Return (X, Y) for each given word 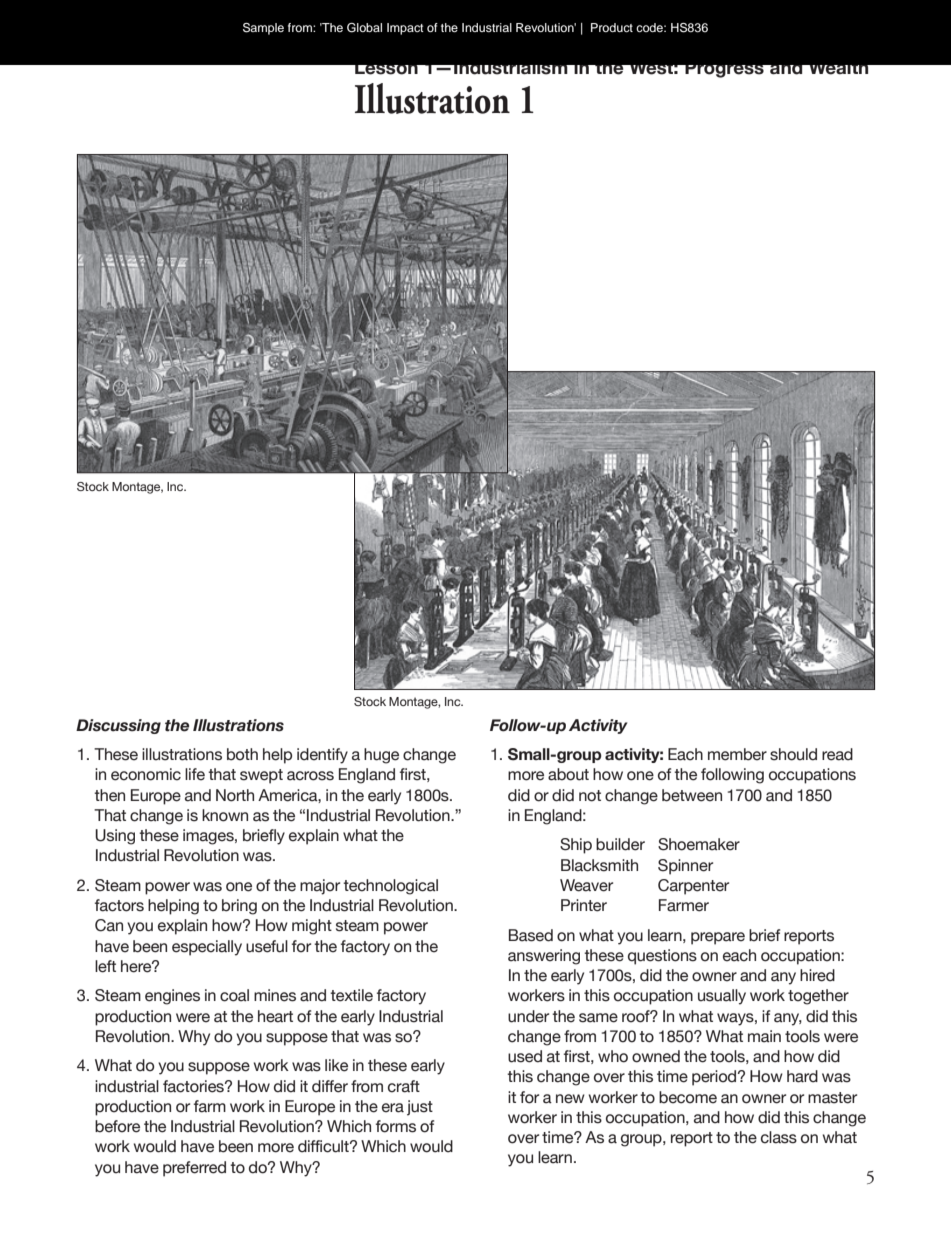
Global (364, 28)
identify (322, 756)
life (195, 774)
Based (531, 935)
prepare (718, 938)
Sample (263, 29)
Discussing (118, 726)
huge (381, 756)
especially (207, 948)
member (737, 754)
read (837, 754)
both (242, 754)
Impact (405, 29)
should (793, 754)
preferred (194, 1169)
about (568, 774)
